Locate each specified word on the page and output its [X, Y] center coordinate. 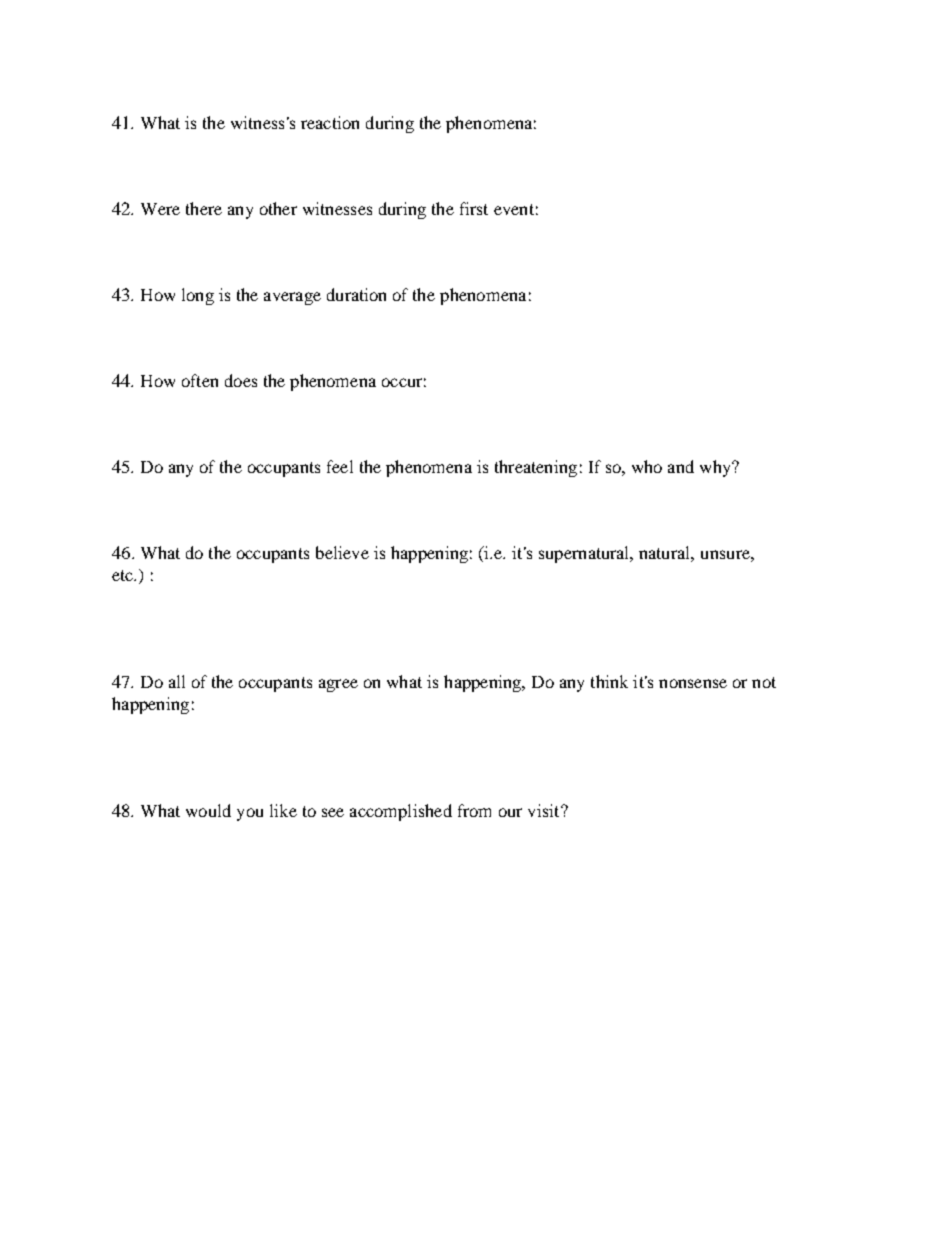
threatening [536, 468]
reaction [330, 122]
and [681, 466]
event [514, 209]
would [208, 810]
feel [340, 466]
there [204, 208]
